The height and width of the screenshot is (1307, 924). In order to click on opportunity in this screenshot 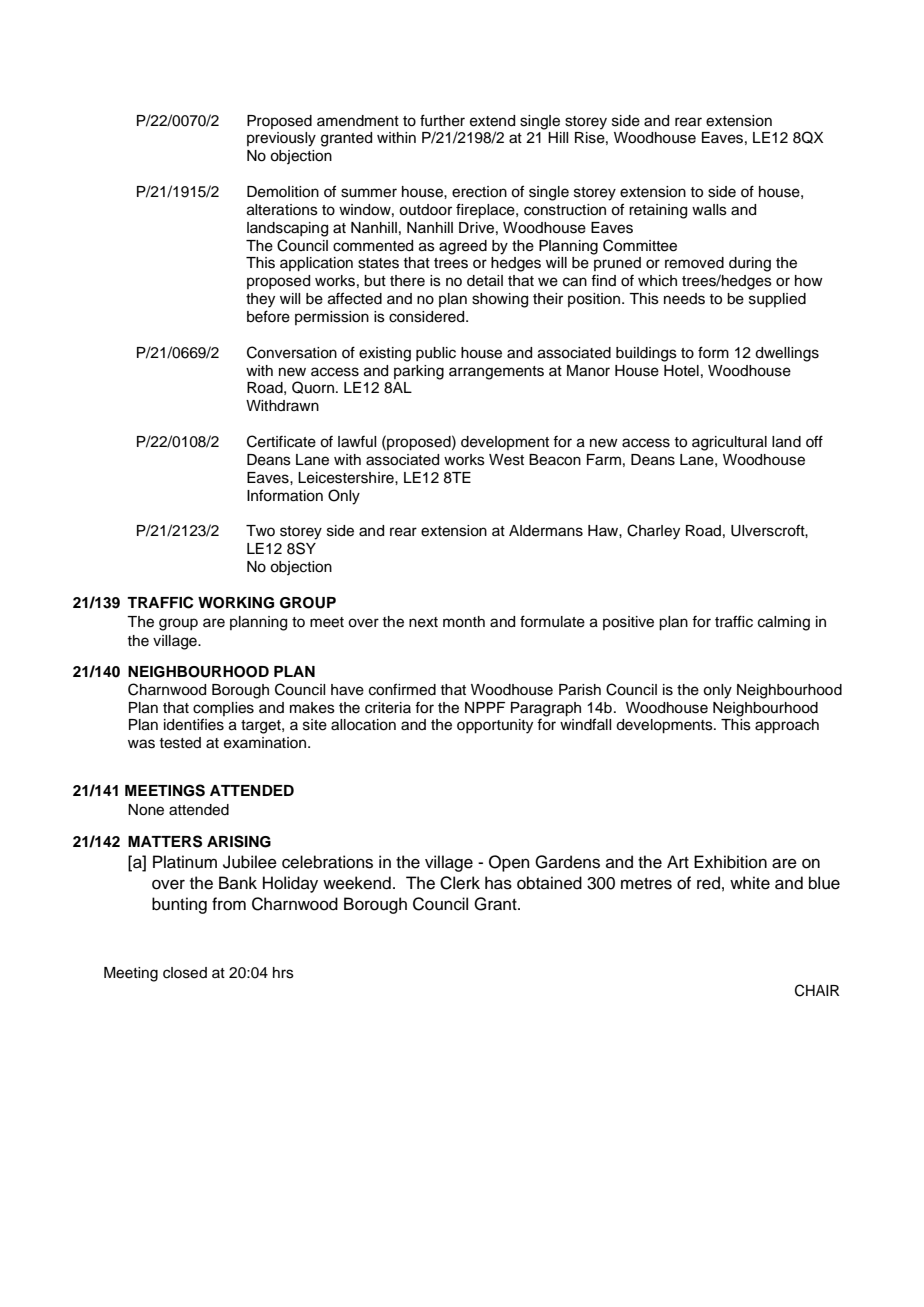, I will do `click(495, 726)`.
